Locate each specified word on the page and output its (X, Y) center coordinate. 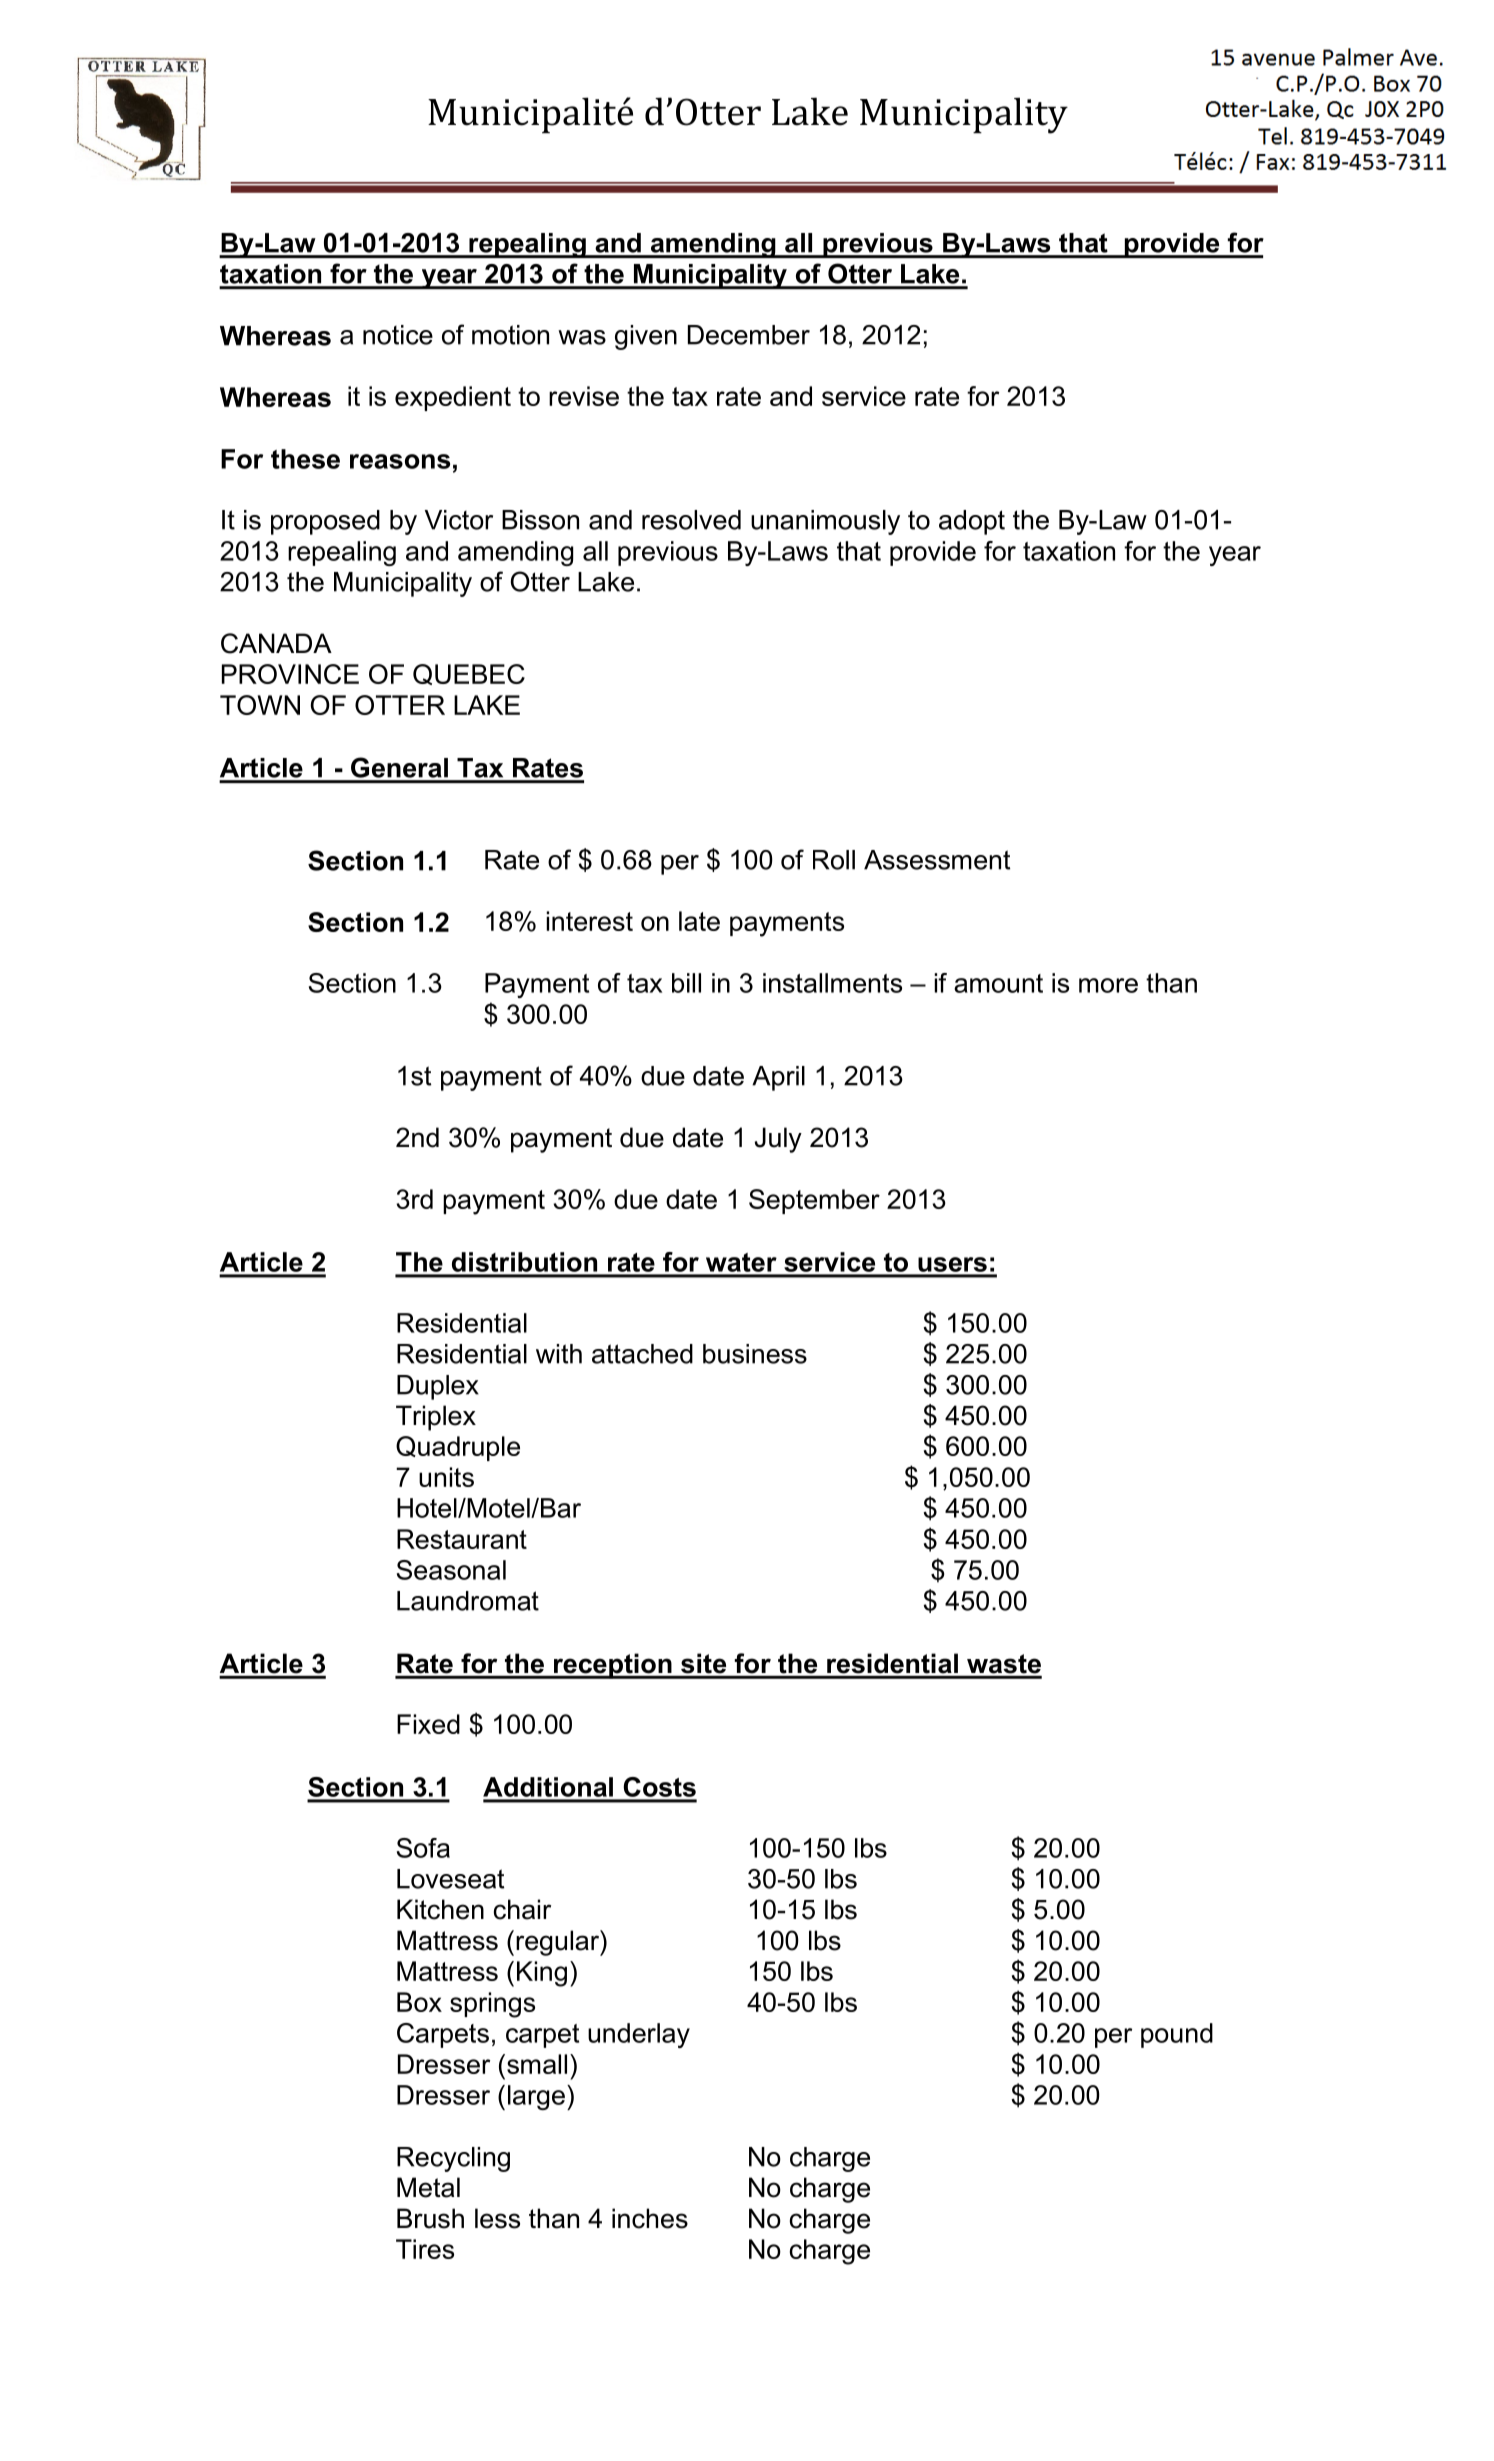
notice (398, 335)
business (755, 1354)
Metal (428, 2187)
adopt (972, 522)
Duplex (438, 1387)
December (749, 335)
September (814, 1201)
